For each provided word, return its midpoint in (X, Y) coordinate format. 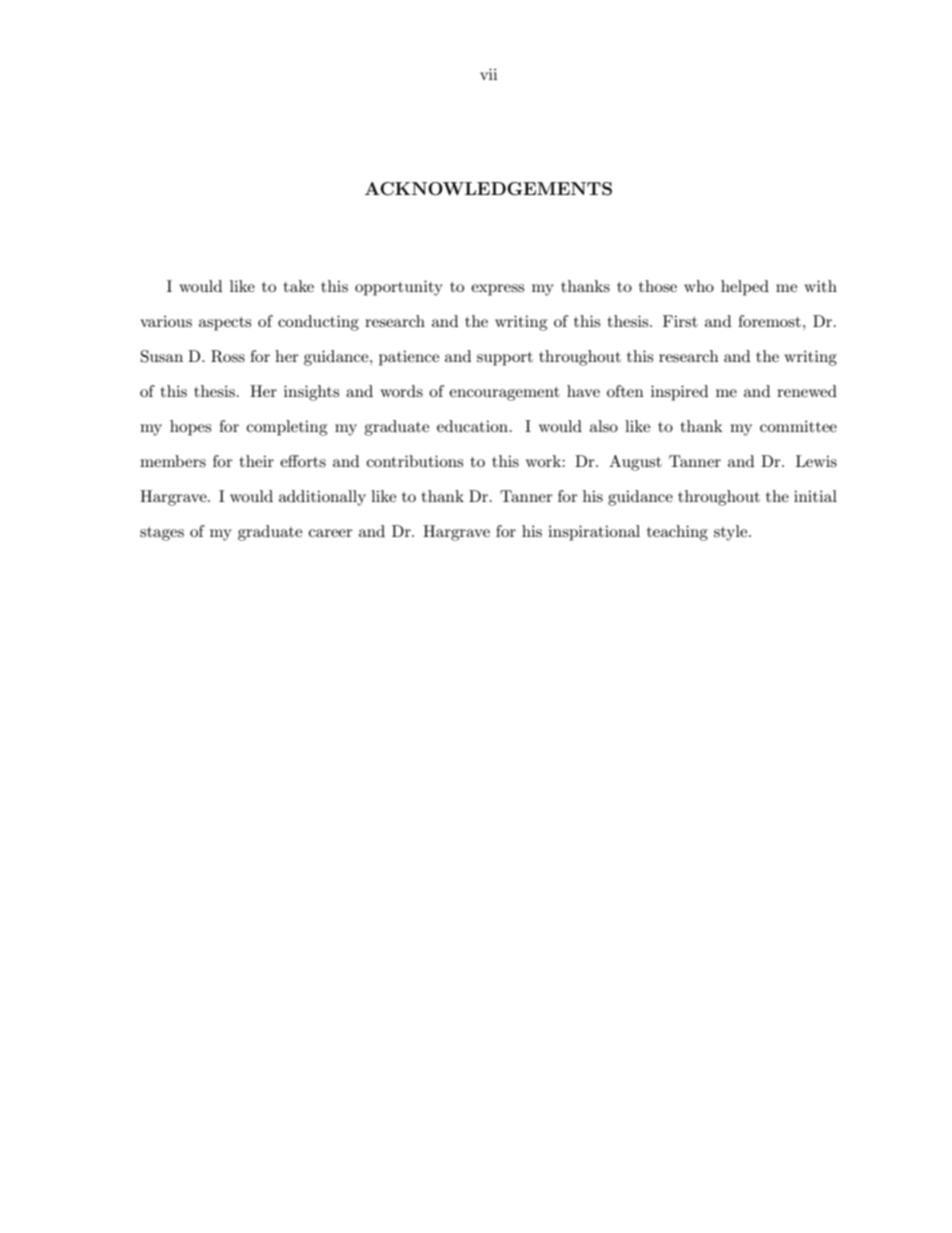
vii (488, 74)
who (699, 286)
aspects (225, 324)
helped (745, 288)
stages (162, 534)
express (497, 290)
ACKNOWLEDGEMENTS (488, 189)
